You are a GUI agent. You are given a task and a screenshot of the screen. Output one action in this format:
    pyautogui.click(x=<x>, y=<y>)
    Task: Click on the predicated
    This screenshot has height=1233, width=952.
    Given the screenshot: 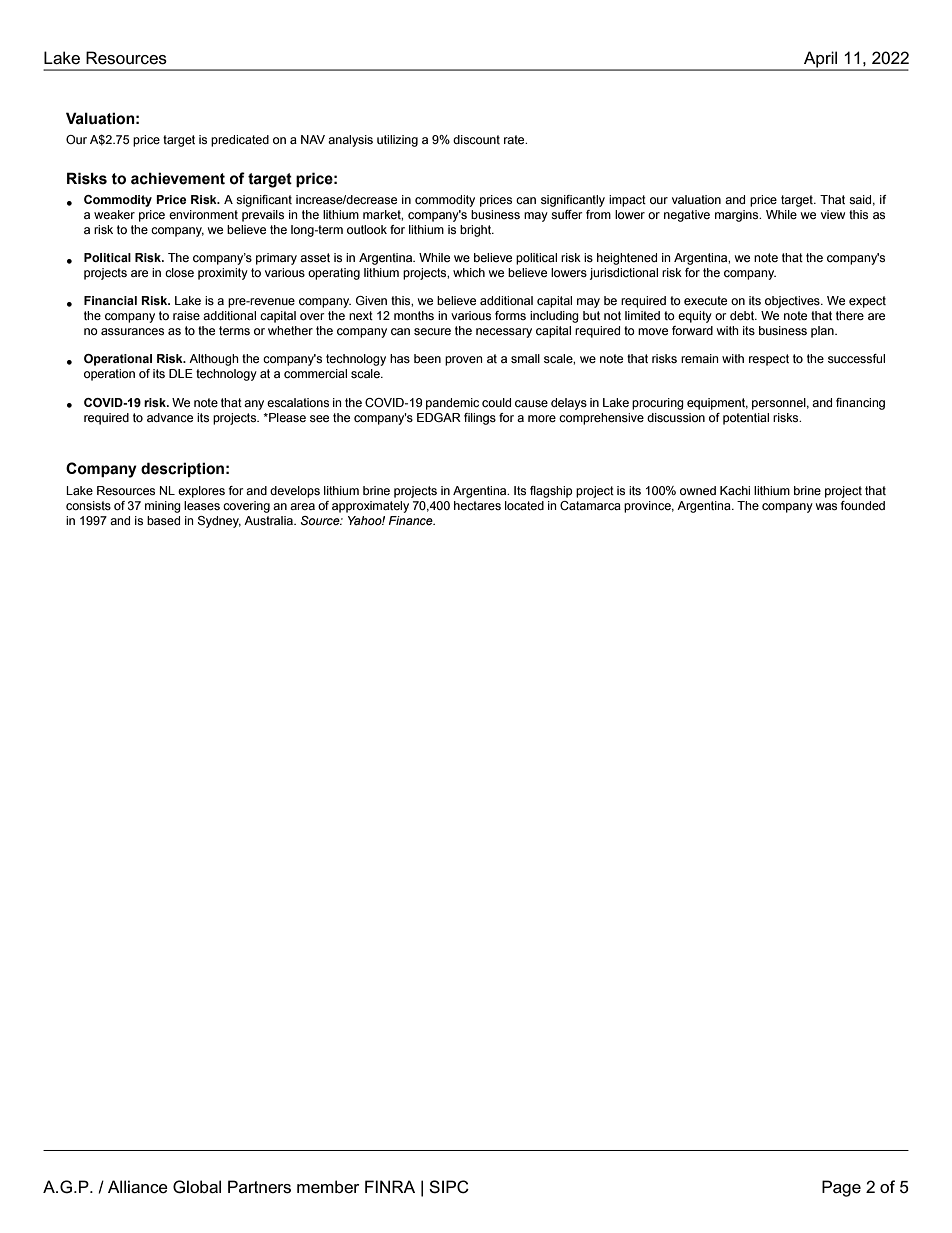 What is the action you would take?
    pyautogui.click(x=240, y=141)
